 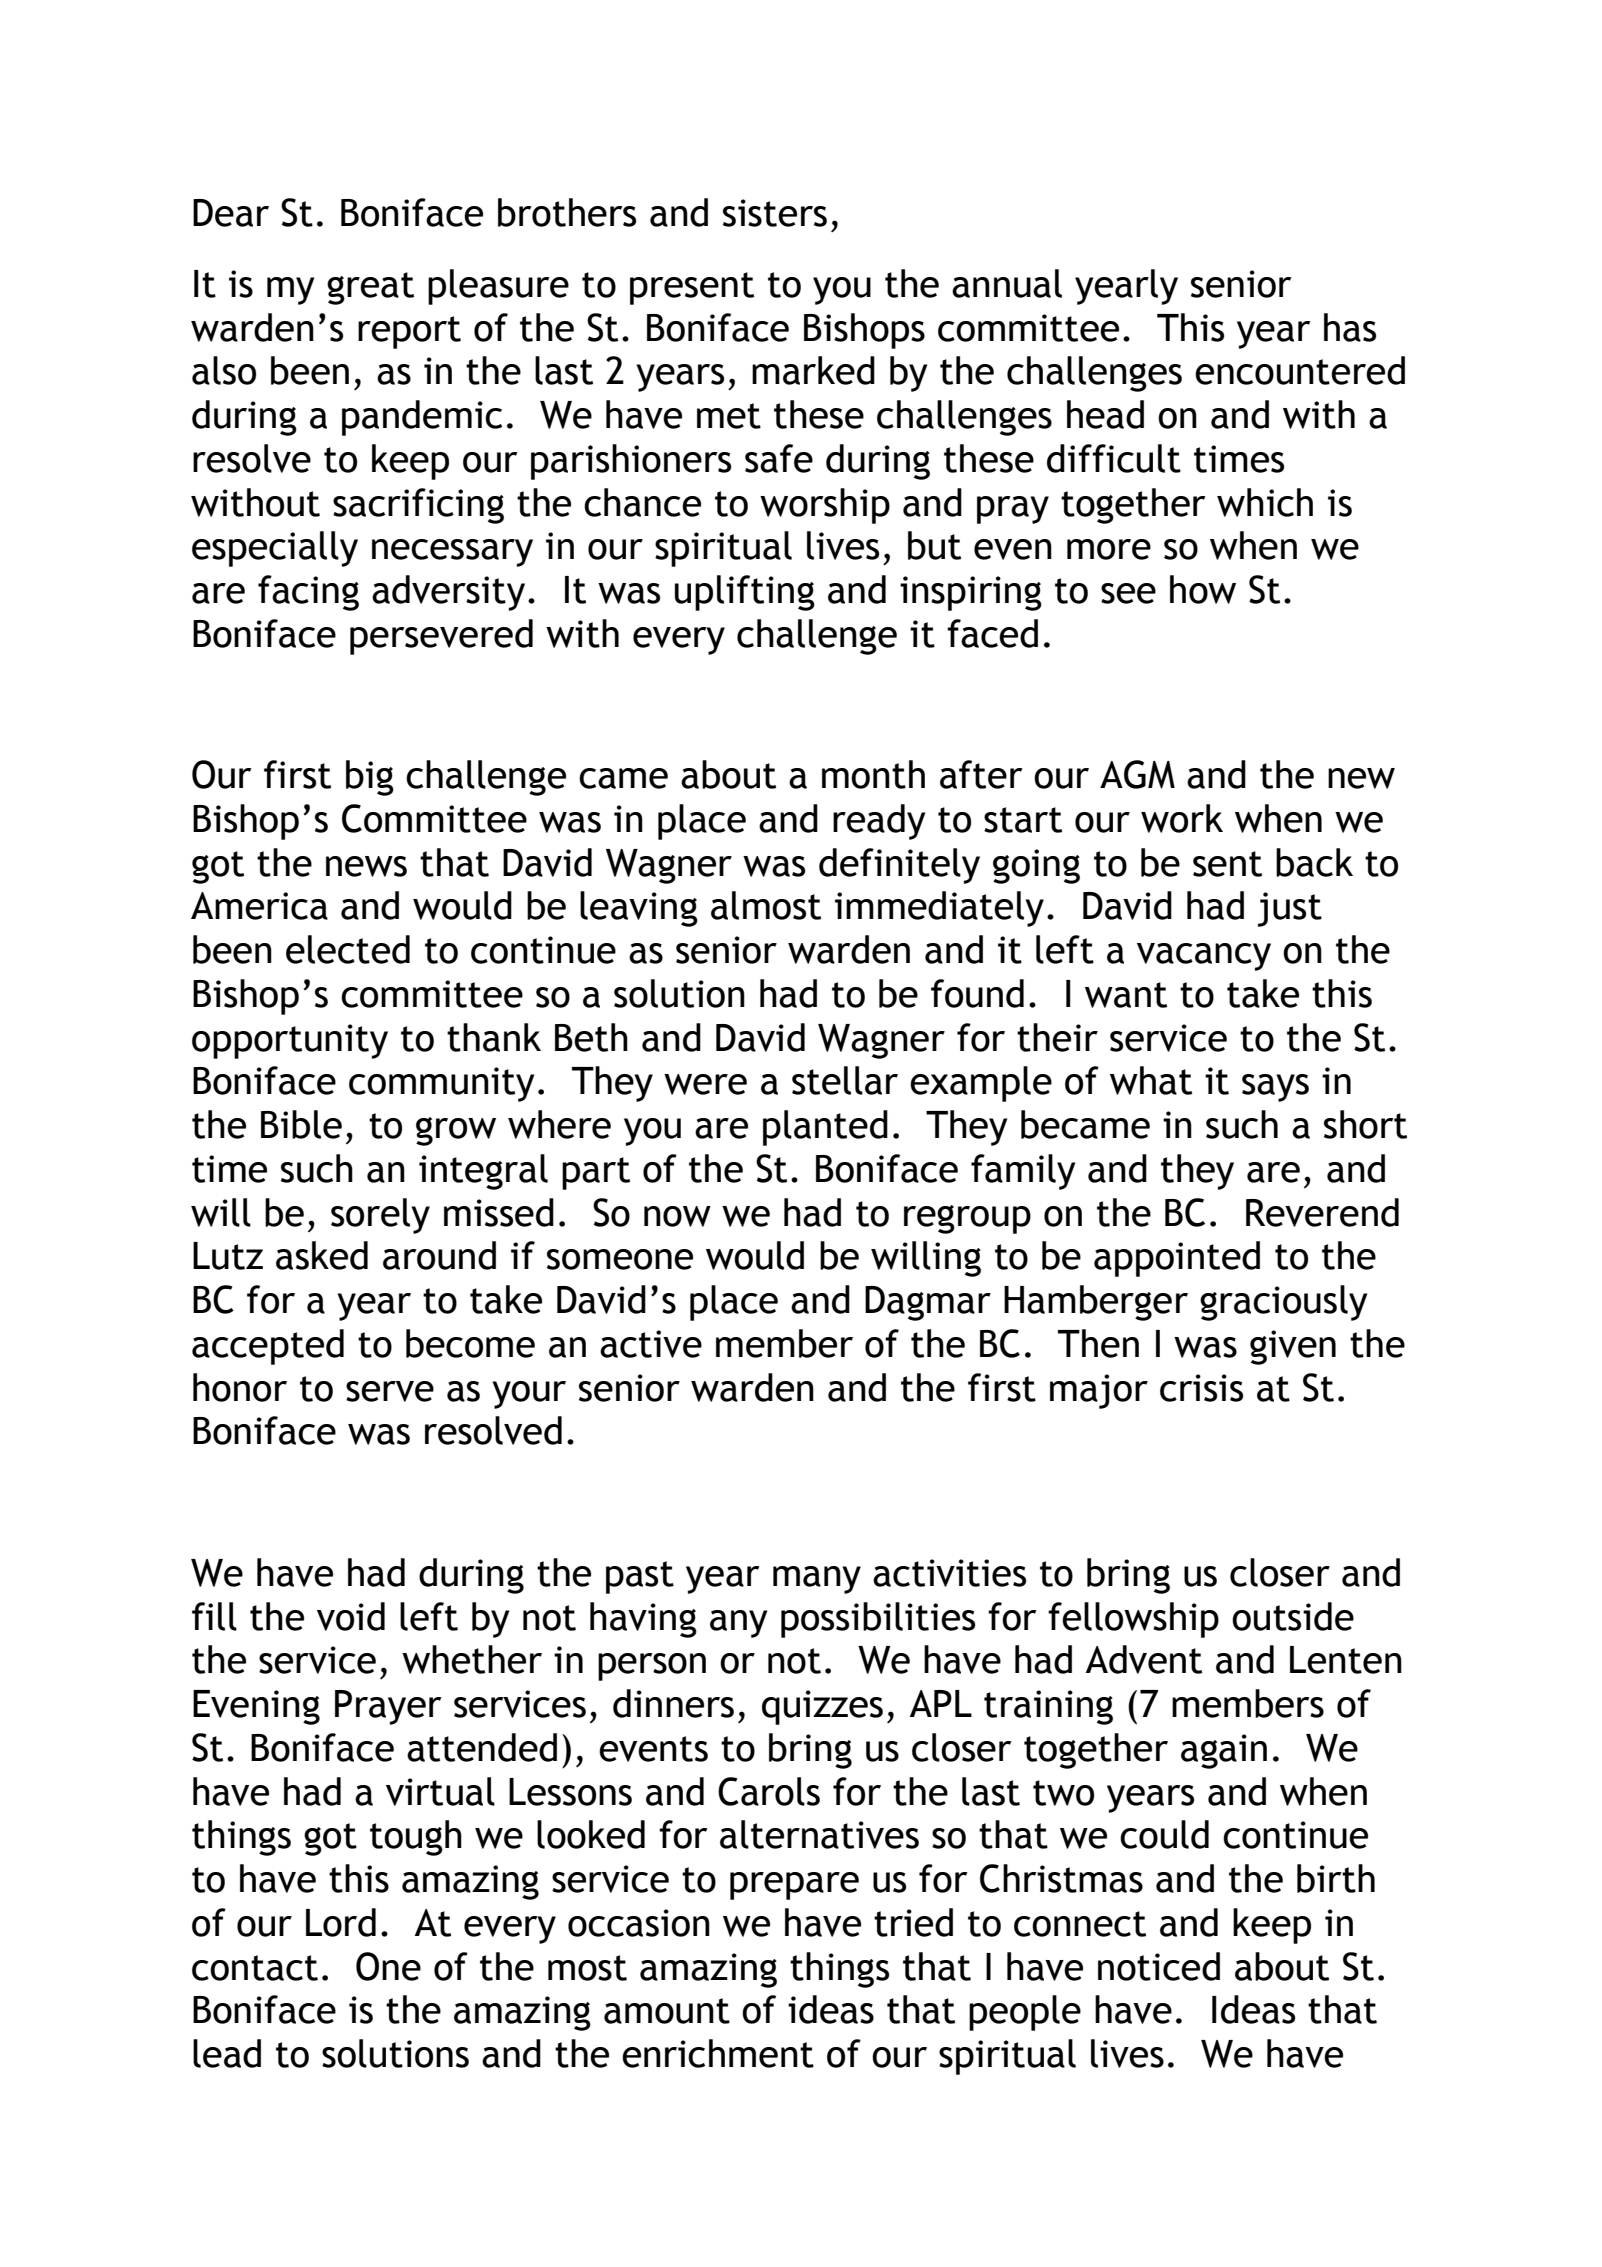 What do you see at coordinates (1275, 1088) in the document?
I see `says` at bounding box center [1275, 1088].
